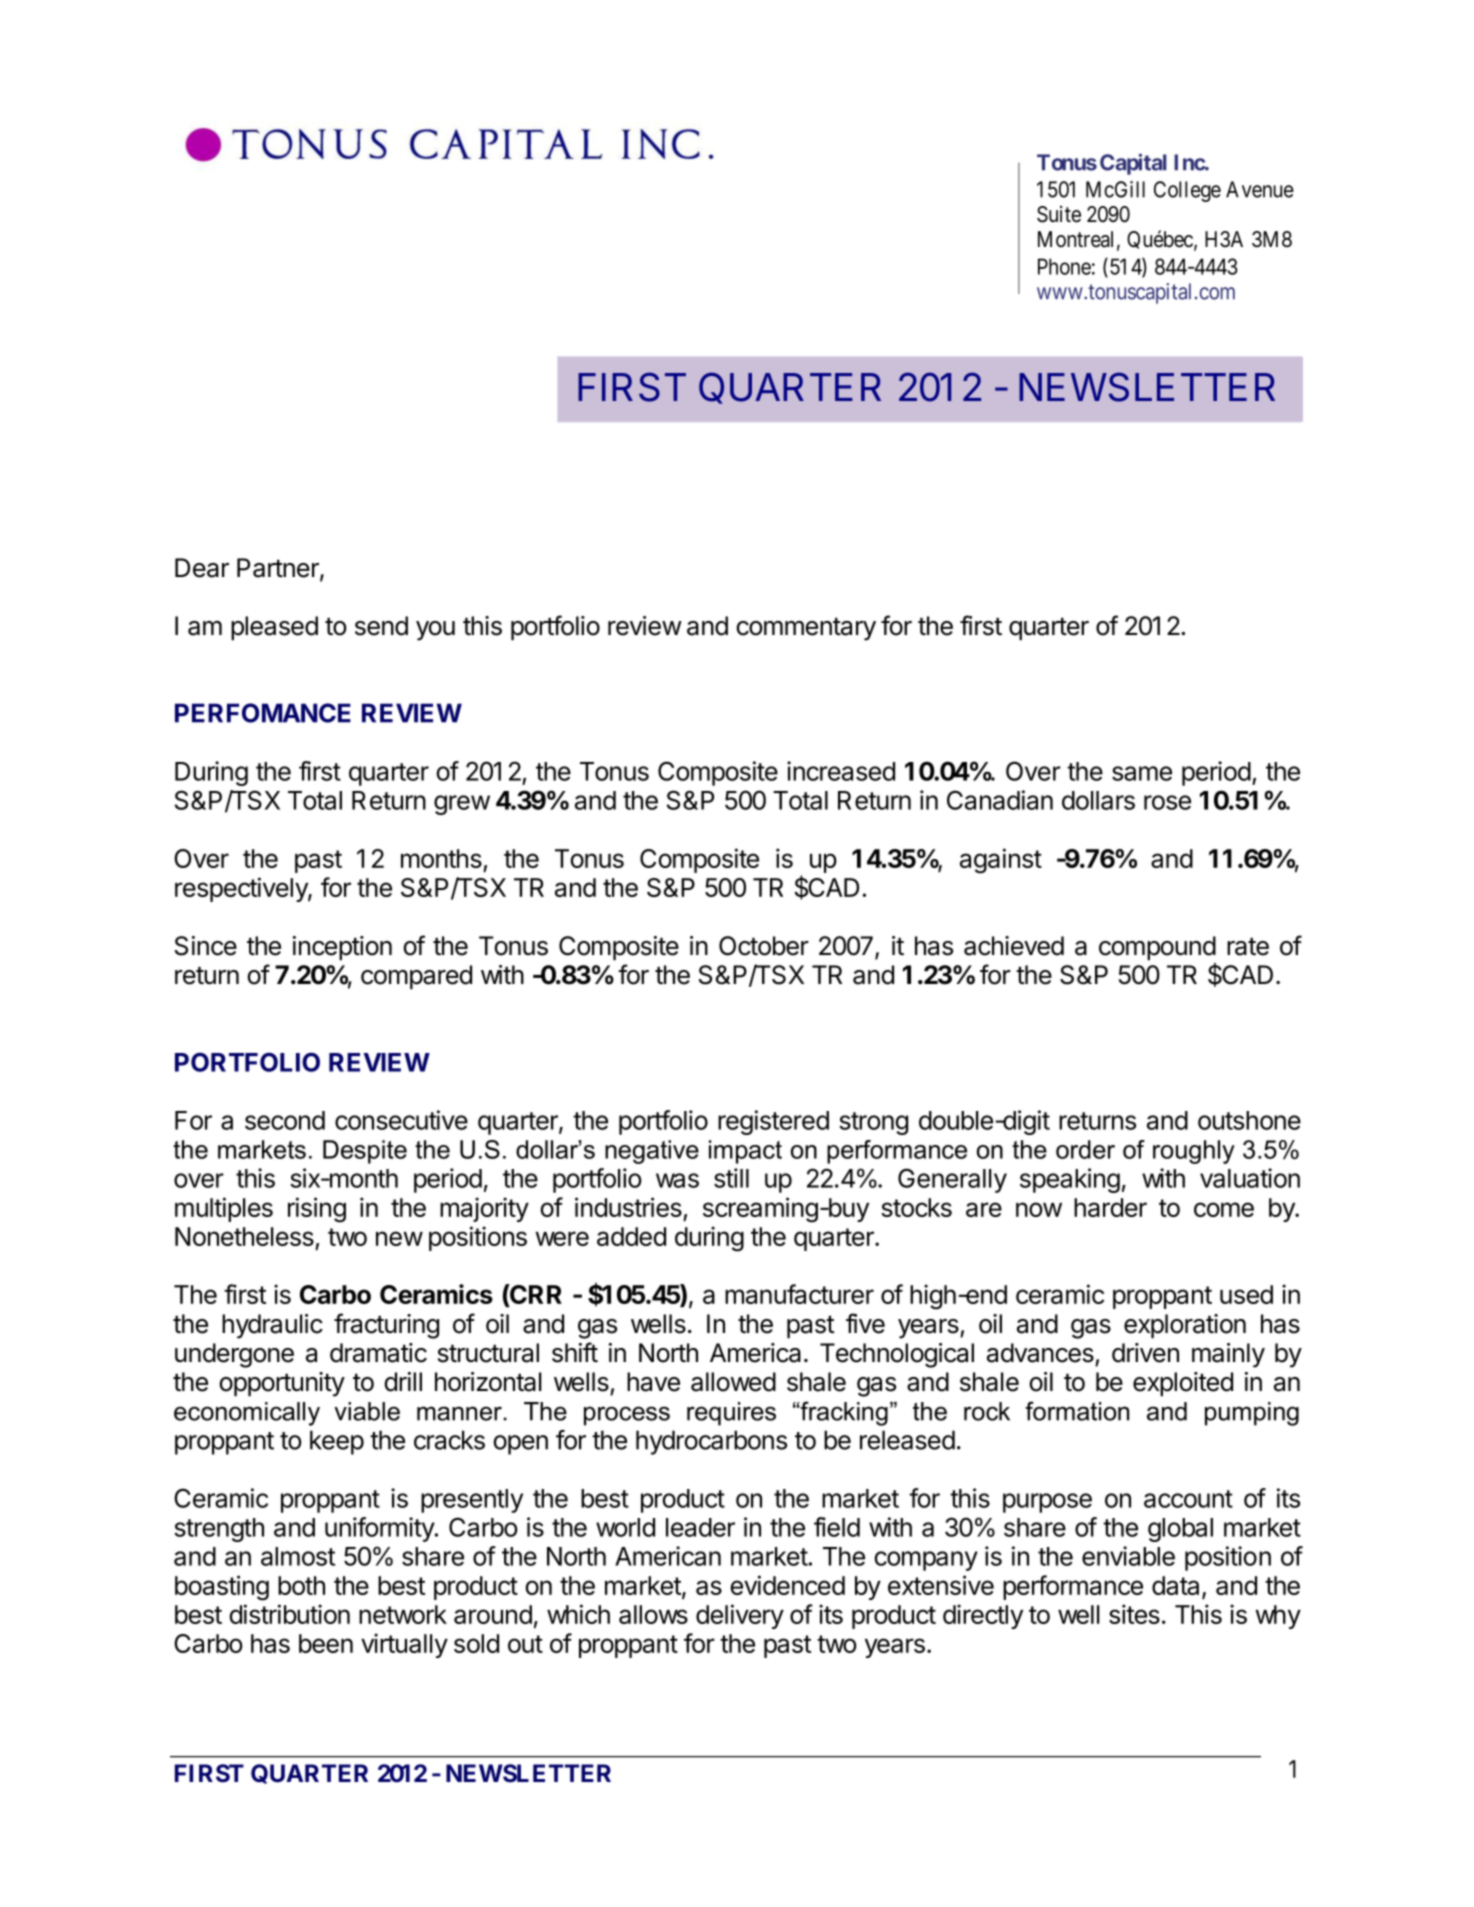 This document has height=1907, width=1474. Describe the element at coordinates (1185, 1326) in the document. I see `exploration` at that location.
